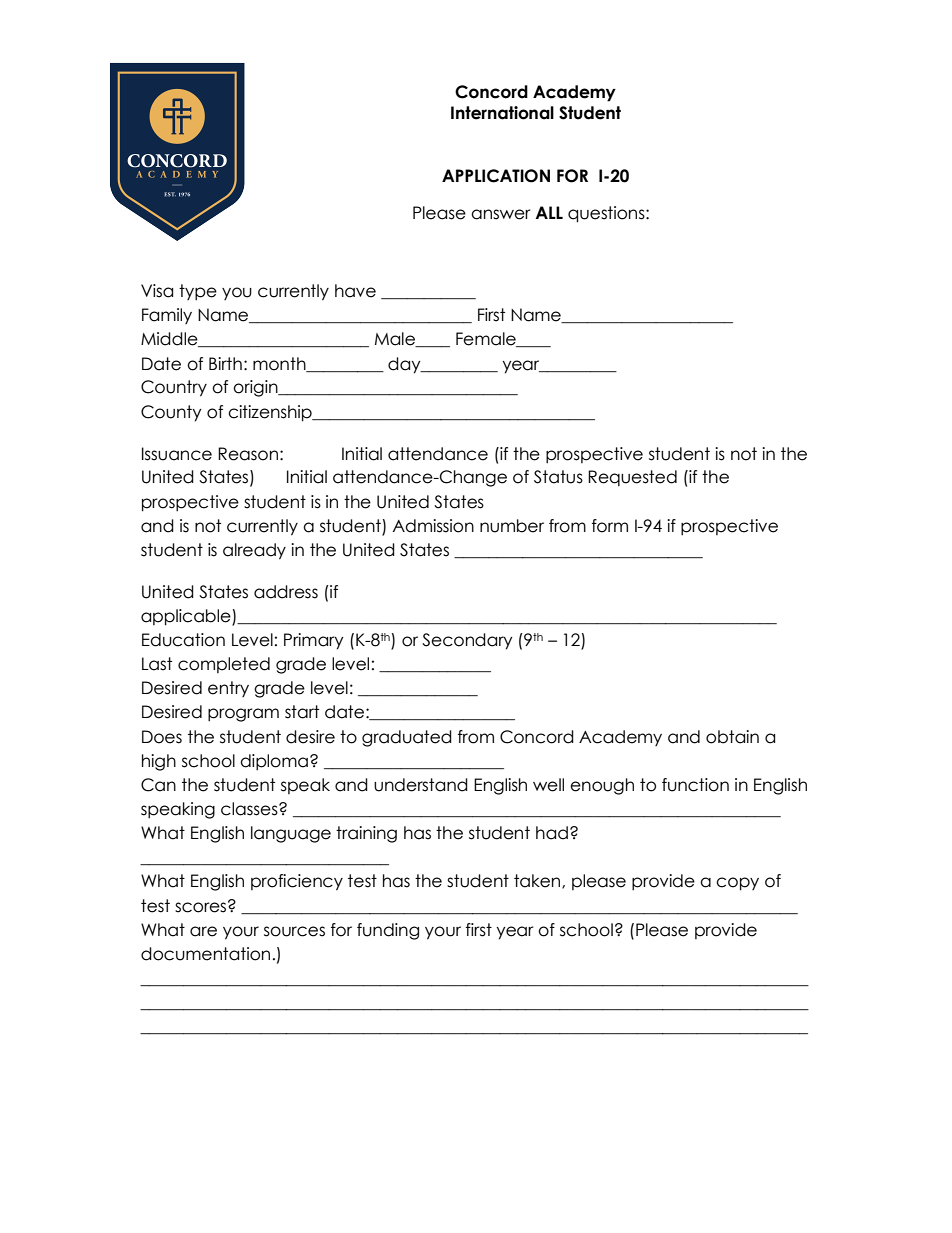 This screenshot has width=952, height=1233. What do you see at coordinates (355, 291) in the screenshot?
I see `have` at bounding box center [355, 291].
